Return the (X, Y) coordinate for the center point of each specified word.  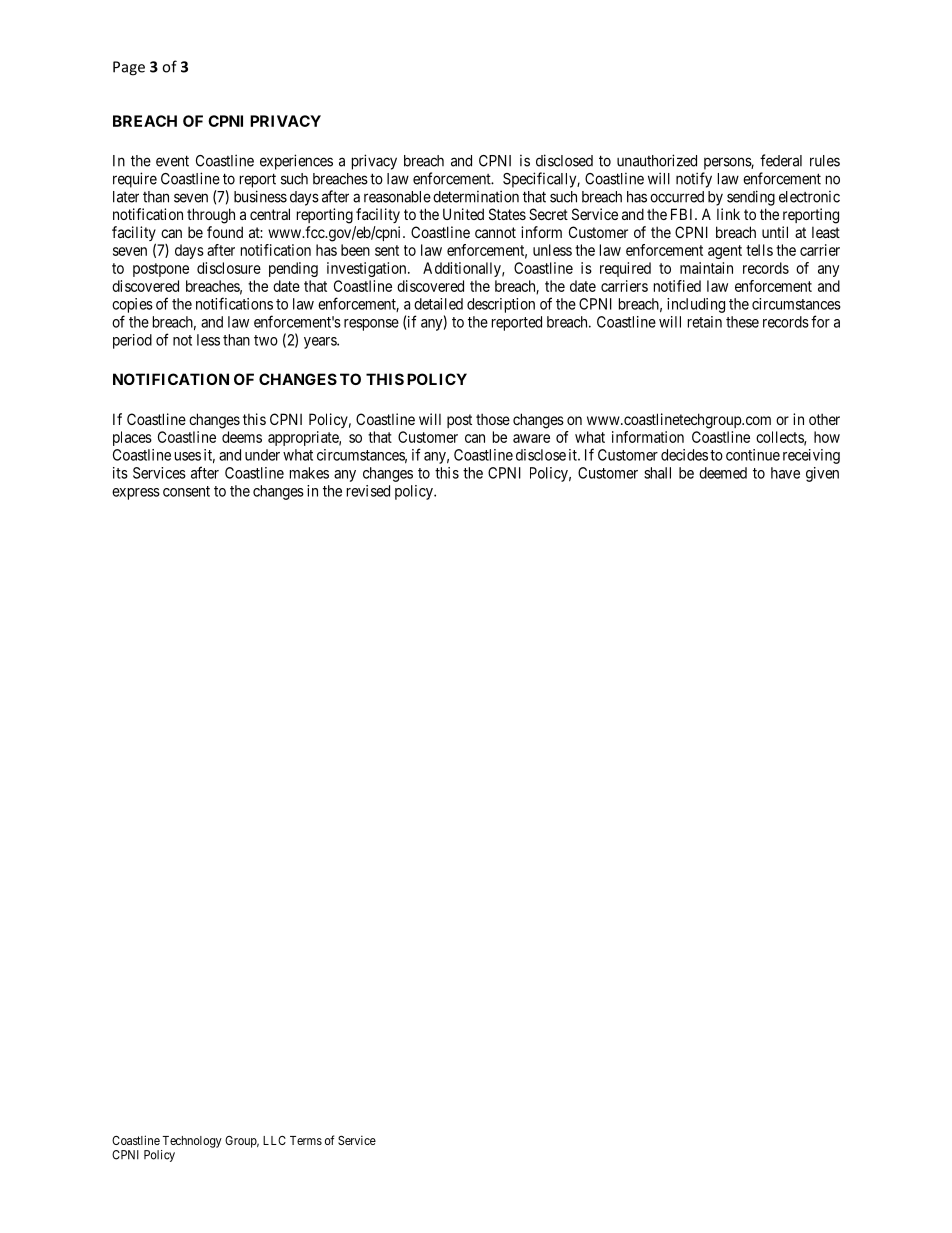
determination (476, 196)
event (172, 161)
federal (781, 160)
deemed (723, 473)
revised (368, 491)
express (136, 494)
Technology (192, 1142)
